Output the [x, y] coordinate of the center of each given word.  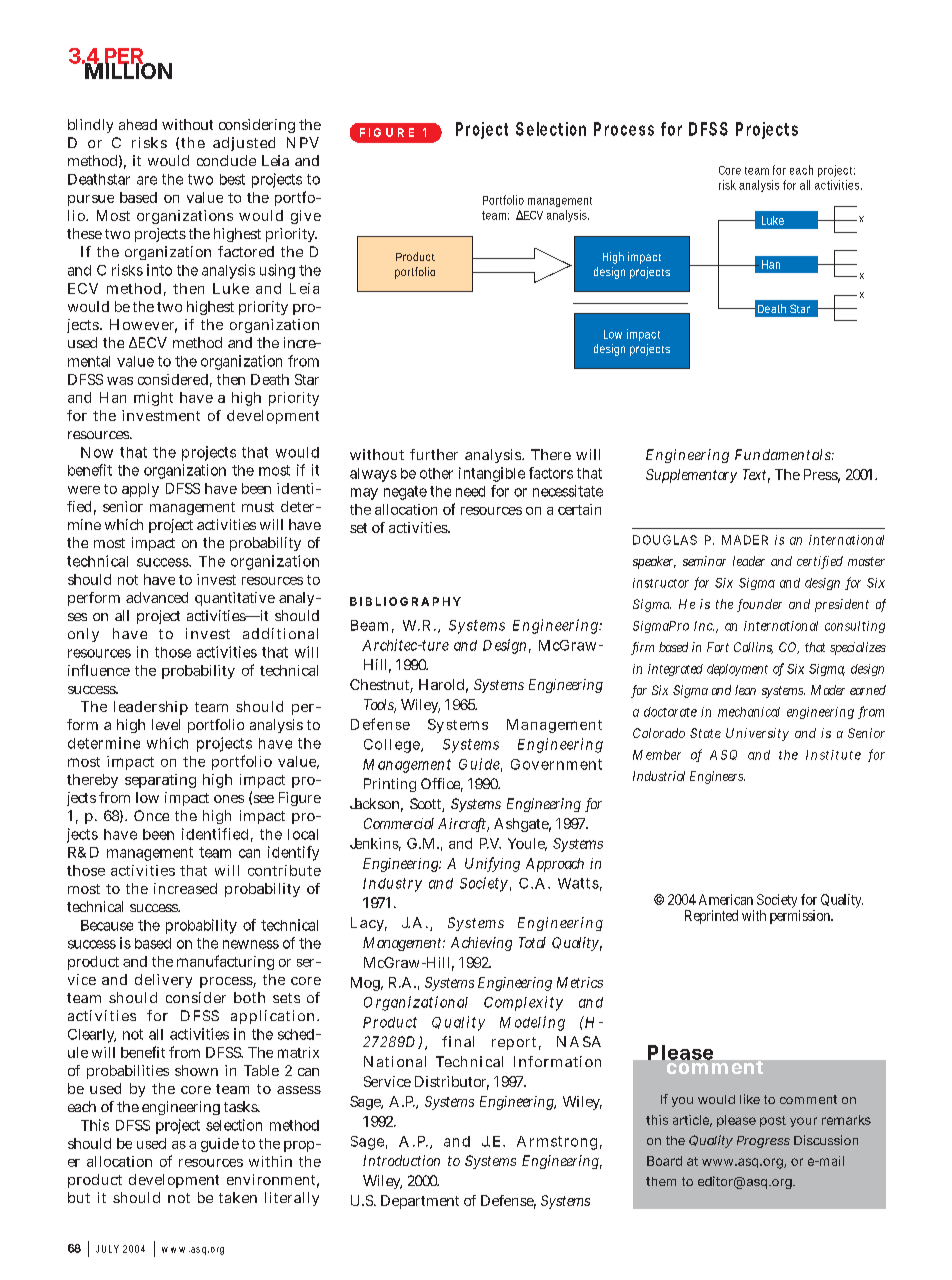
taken [238, 1197]
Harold [441, 684]
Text [754, 474]
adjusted [244, 144]
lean [745, 690]
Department [420, 1202]
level [166, 724]
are [147, 180]
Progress [763, 1142]
